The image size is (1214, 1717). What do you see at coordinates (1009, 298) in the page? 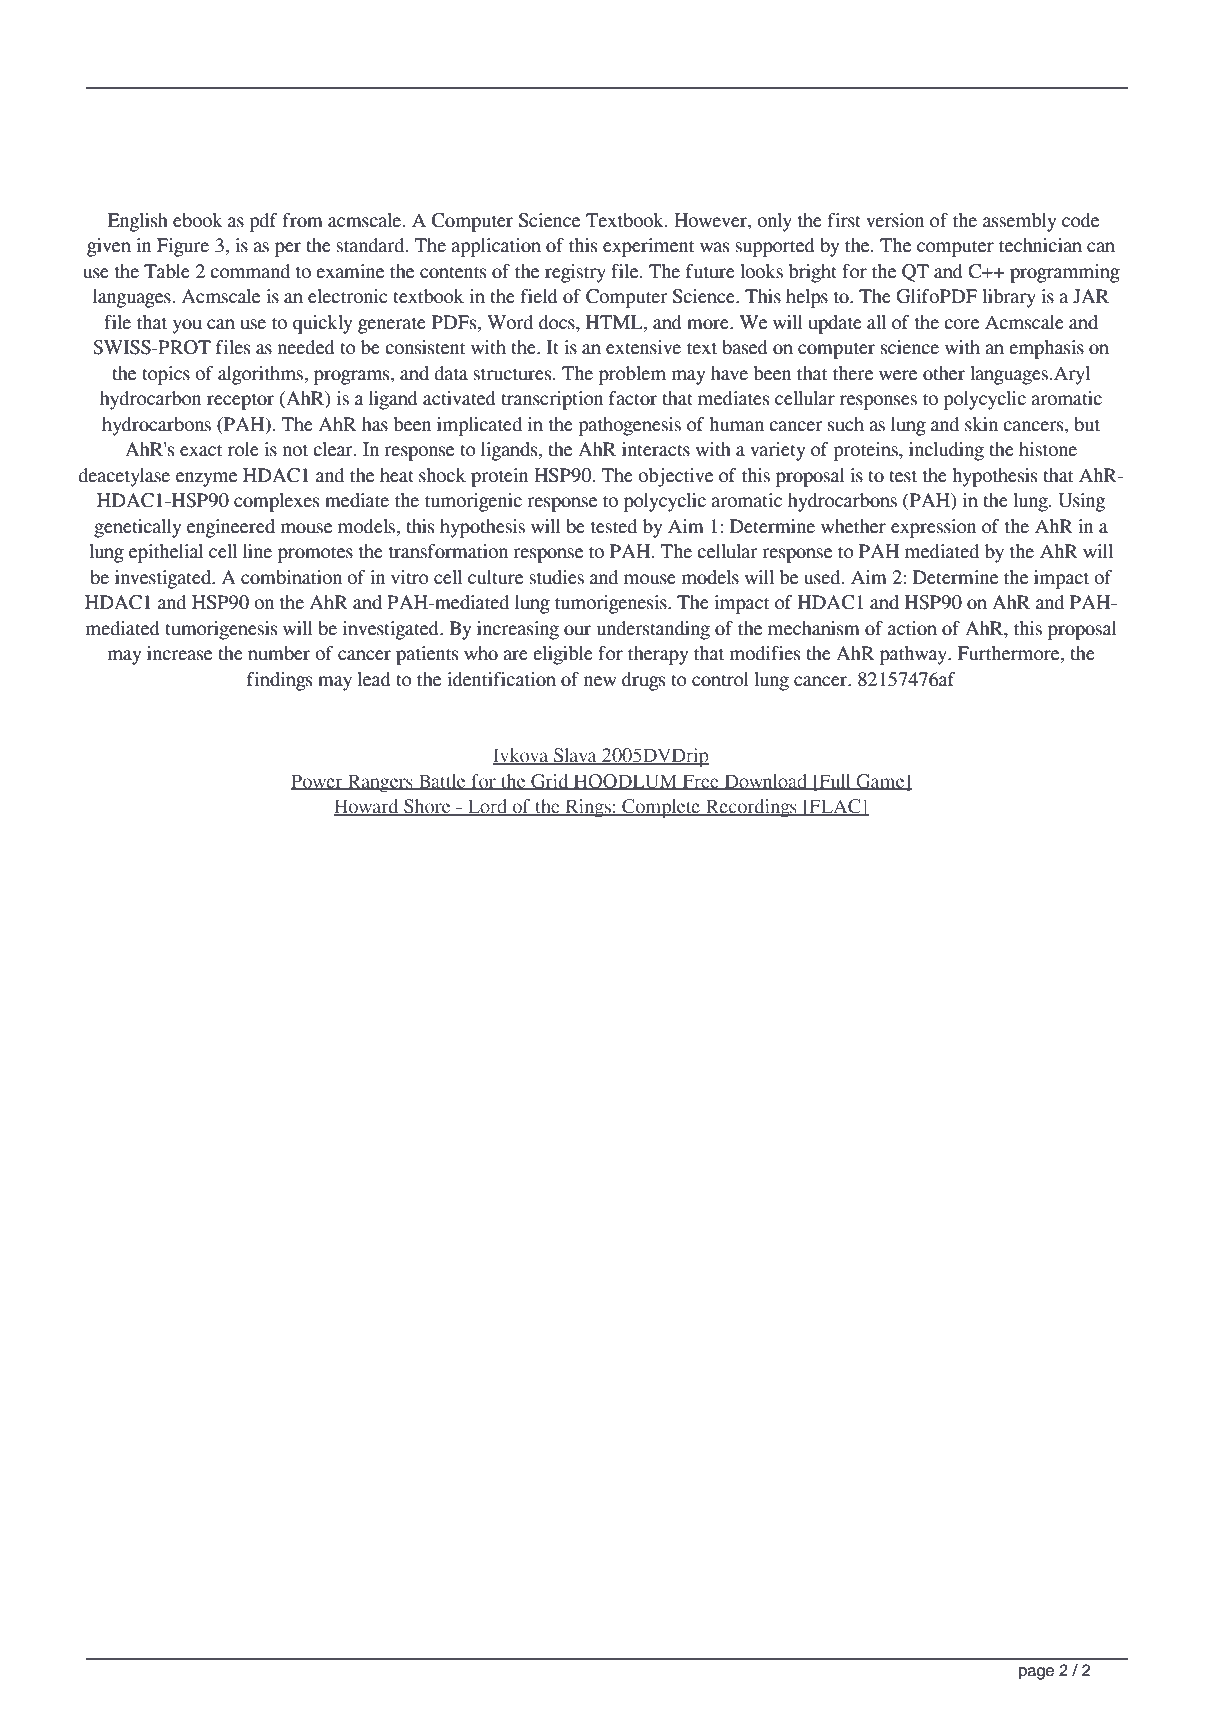
I see `library` at bounding box center [1009, 298].
